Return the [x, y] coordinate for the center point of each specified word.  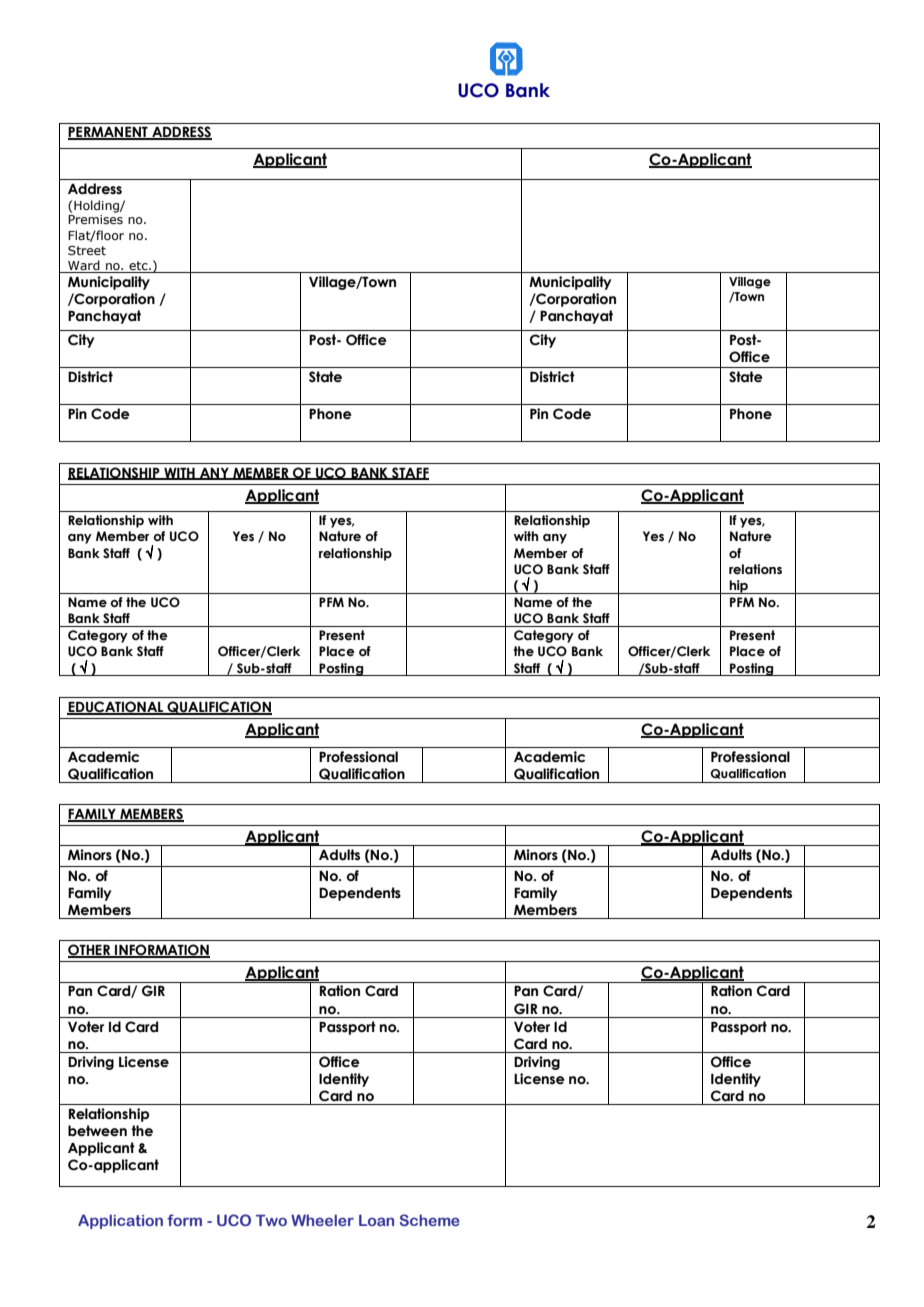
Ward [84, 266]
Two [271, 1220]
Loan [376, 1220]
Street [87, 250]
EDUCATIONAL [116, 708]
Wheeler [322, 1220]
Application [120, 1221]
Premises [95, 219]
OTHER [90, 951]
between [97, 1131]
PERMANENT [109, 133]
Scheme [430, 1220]
